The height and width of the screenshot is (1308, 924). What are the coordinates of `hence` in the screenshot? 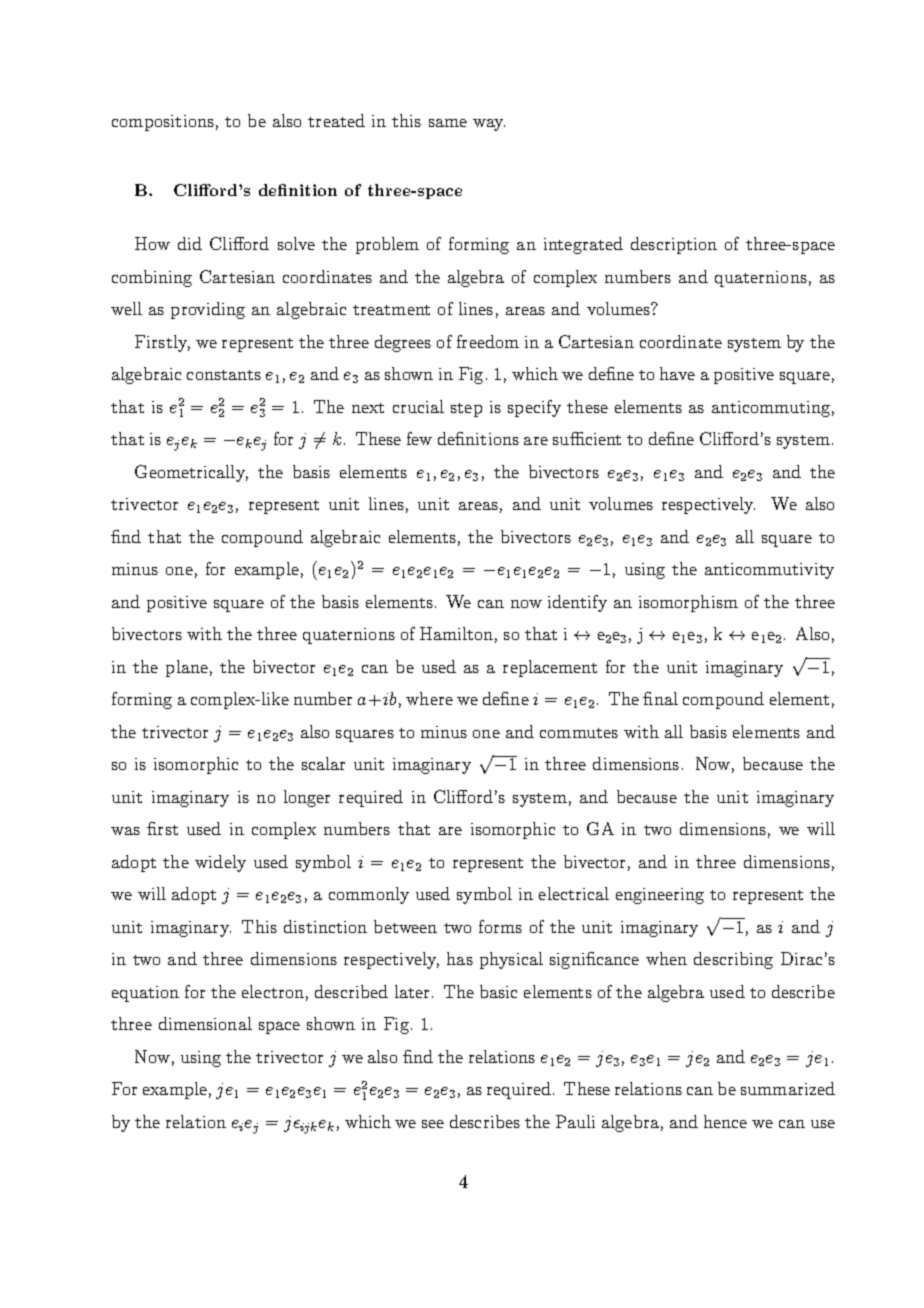 It's located at (725, 1121).
